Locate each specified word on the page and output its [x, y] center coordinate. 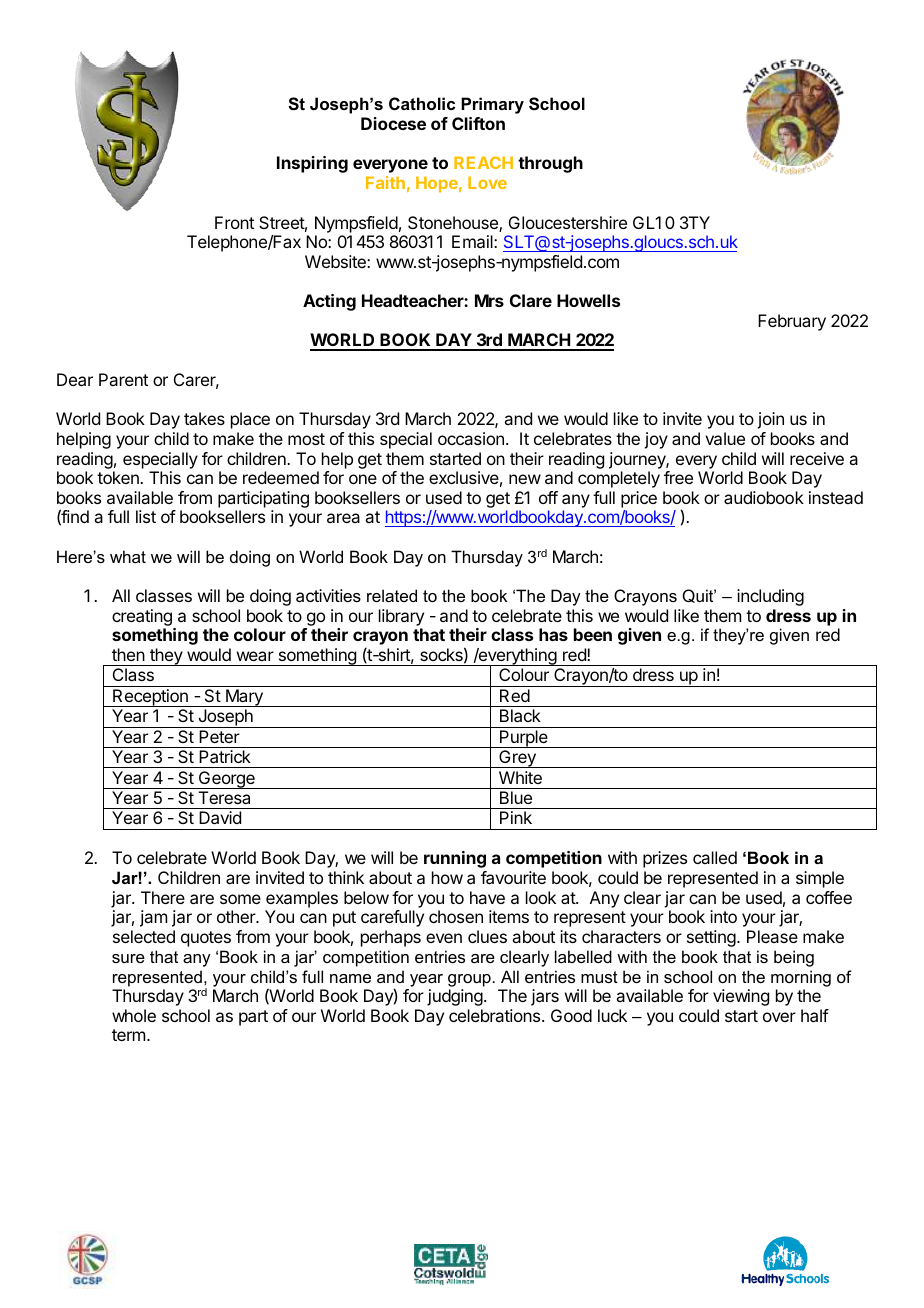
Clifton [478, 123]
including [770, 597]
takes [204, 418]
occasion [471, 438]
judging [455, 997]
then [128, 654]
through [550, 164]
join [770, 420]
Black [520, 715]
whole [134, 1015]
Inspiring [312, 164]
